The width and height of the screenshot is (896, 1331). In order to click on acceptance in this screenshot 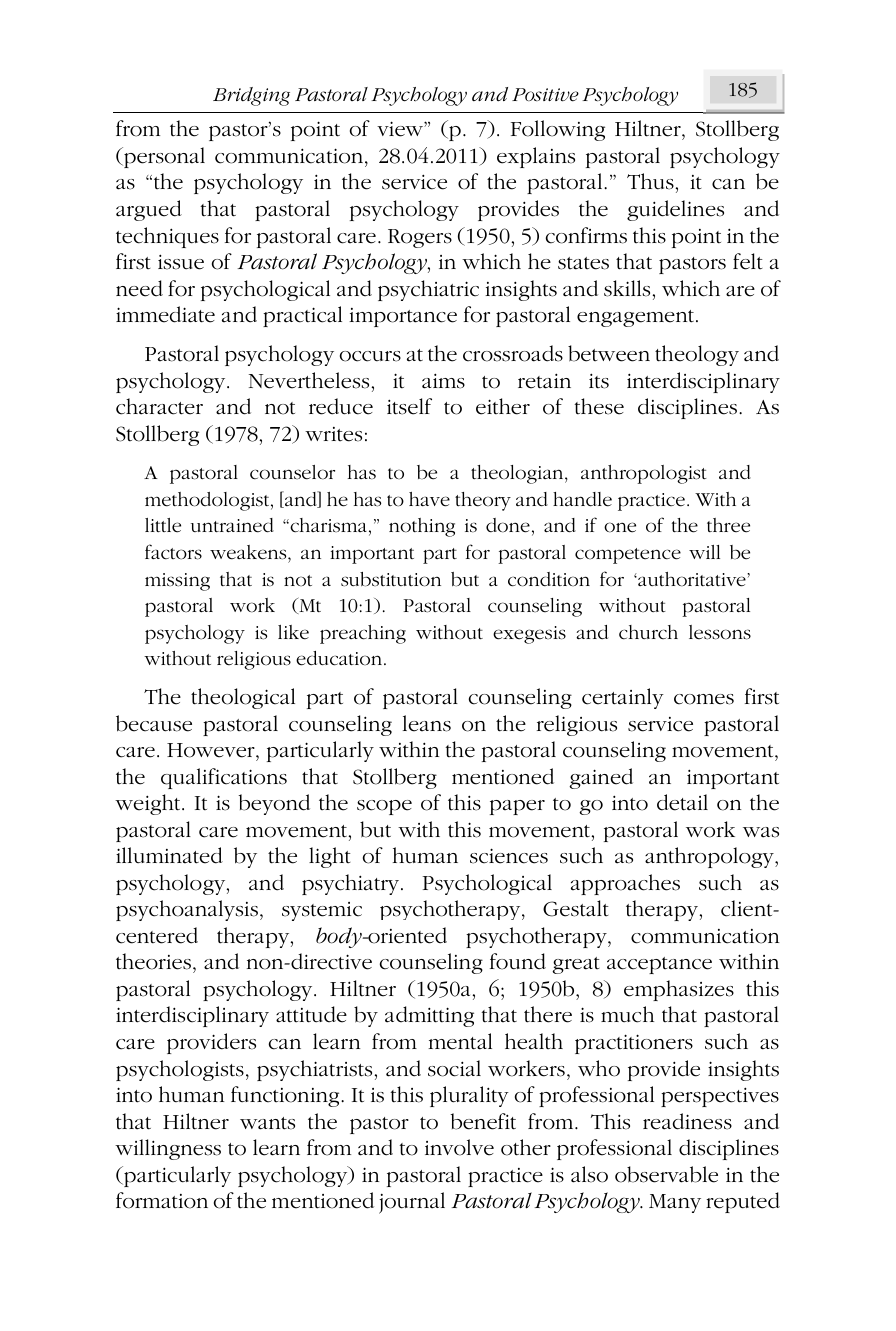, I will do `click(659, 965)`.
